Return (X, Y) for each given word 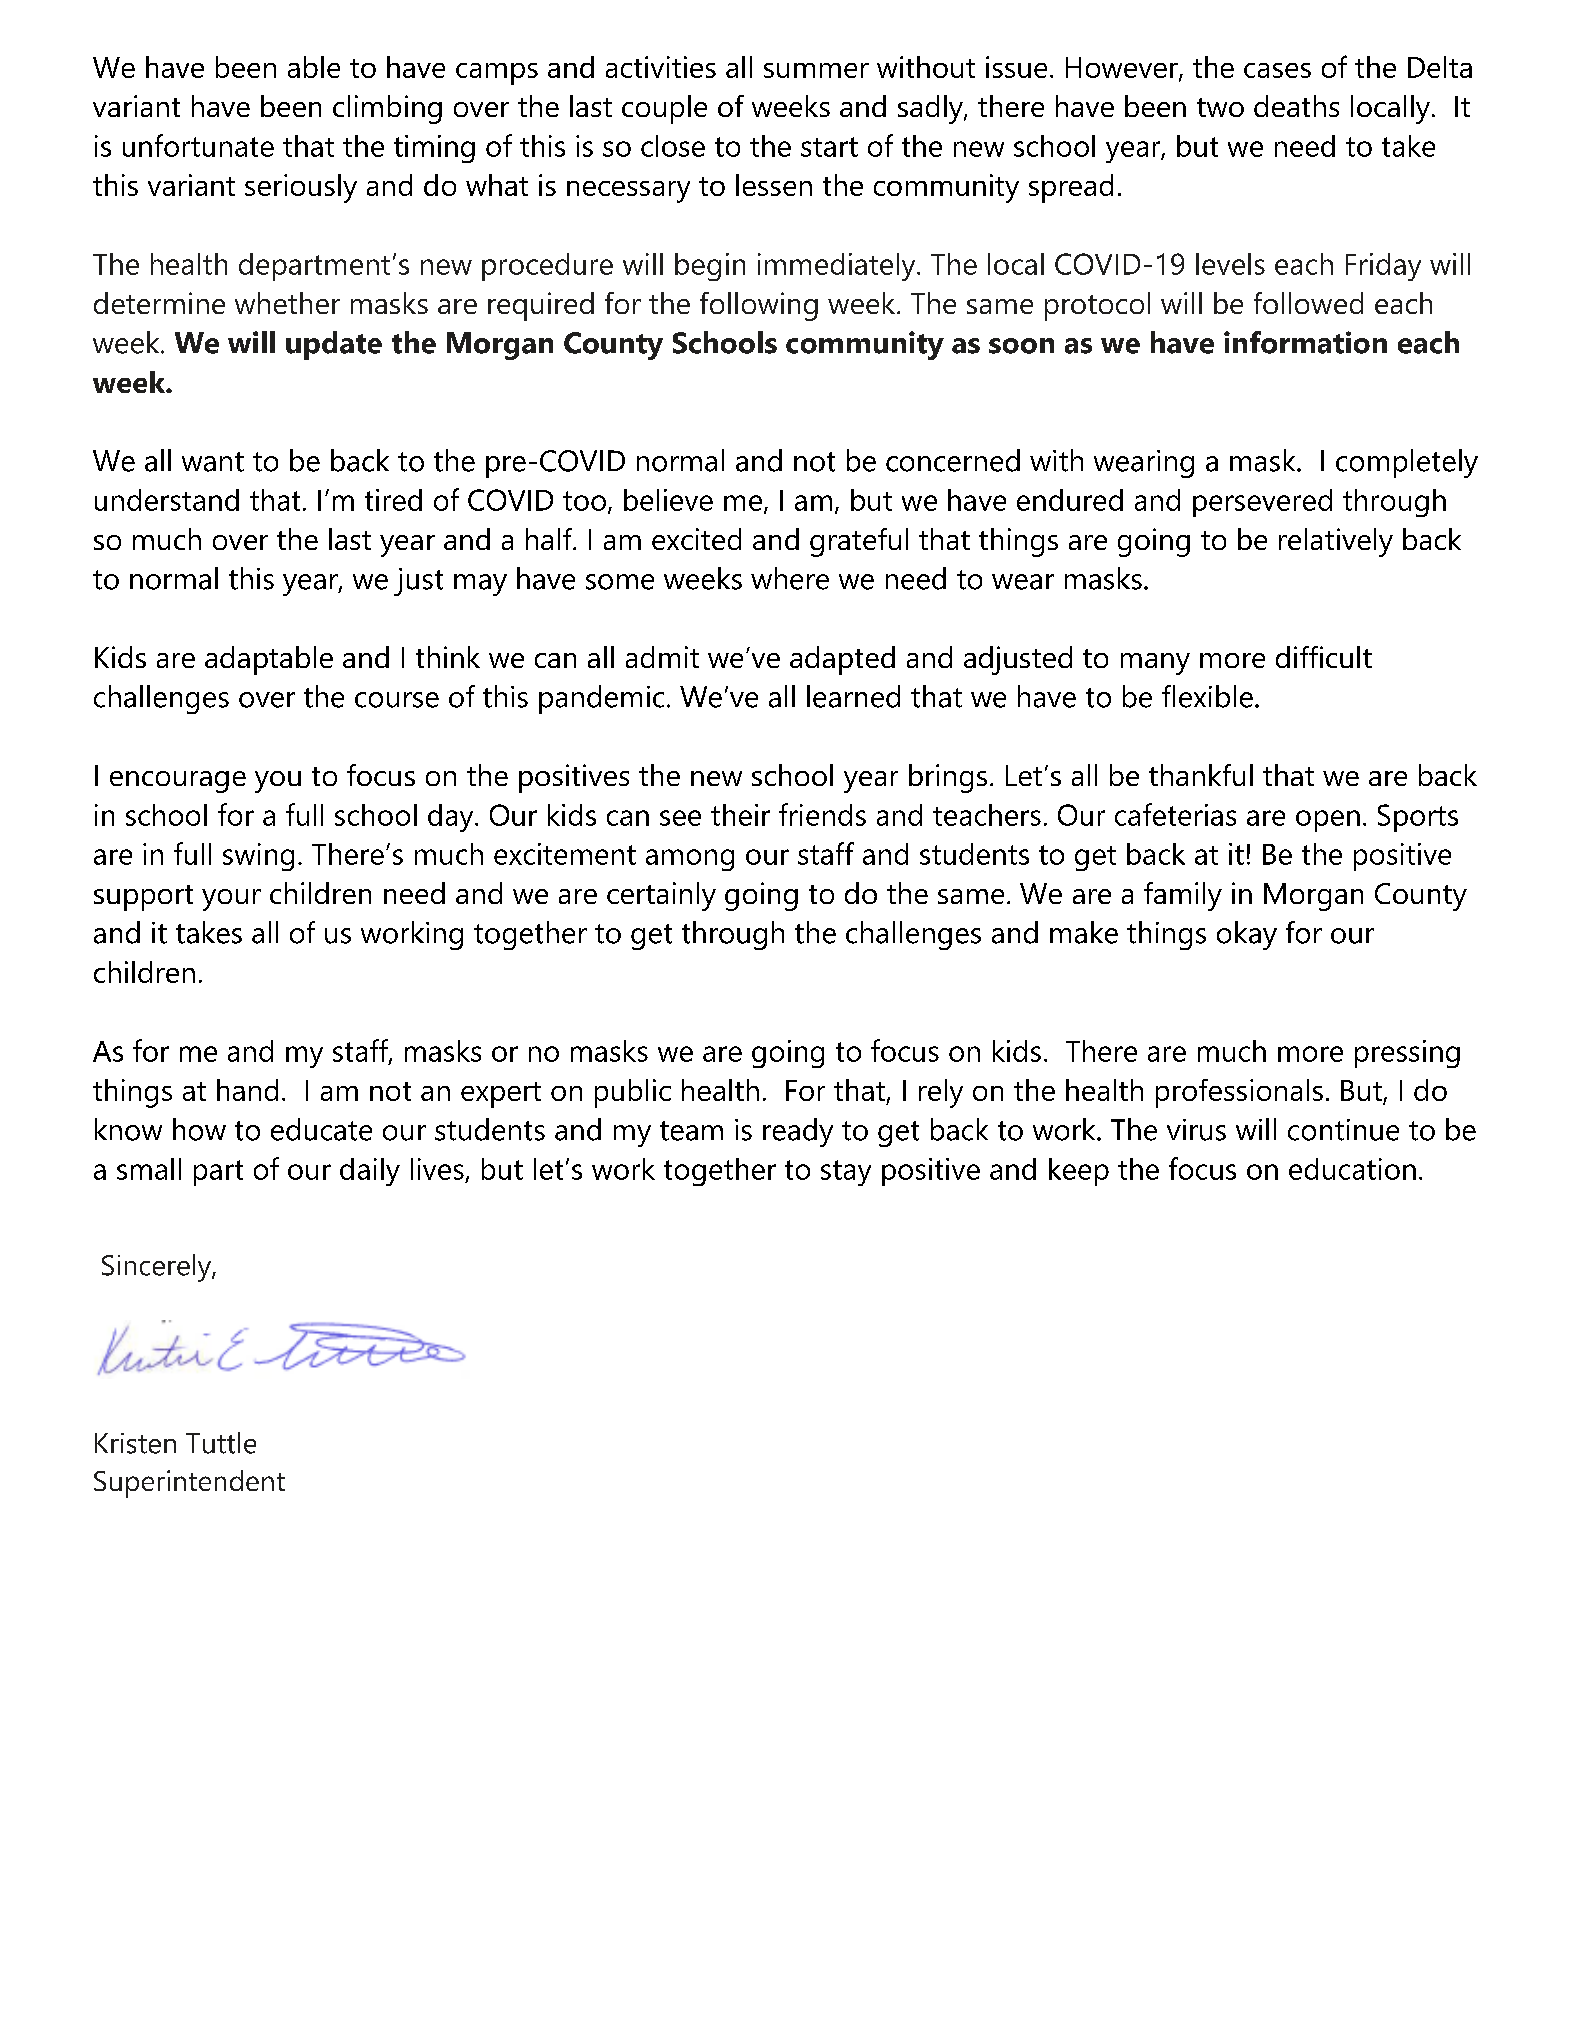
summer (816, 70)
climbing (387, 109)
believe (668, 500)
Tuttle (221, 1443)
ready (798, 1132)
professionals (1239, 1093)
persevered (1262, 503)
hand (247, 1090)
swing (258, 857)
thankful (1201, 775)
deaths (1296, 106)
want (213, 462)
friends (822, 814)
